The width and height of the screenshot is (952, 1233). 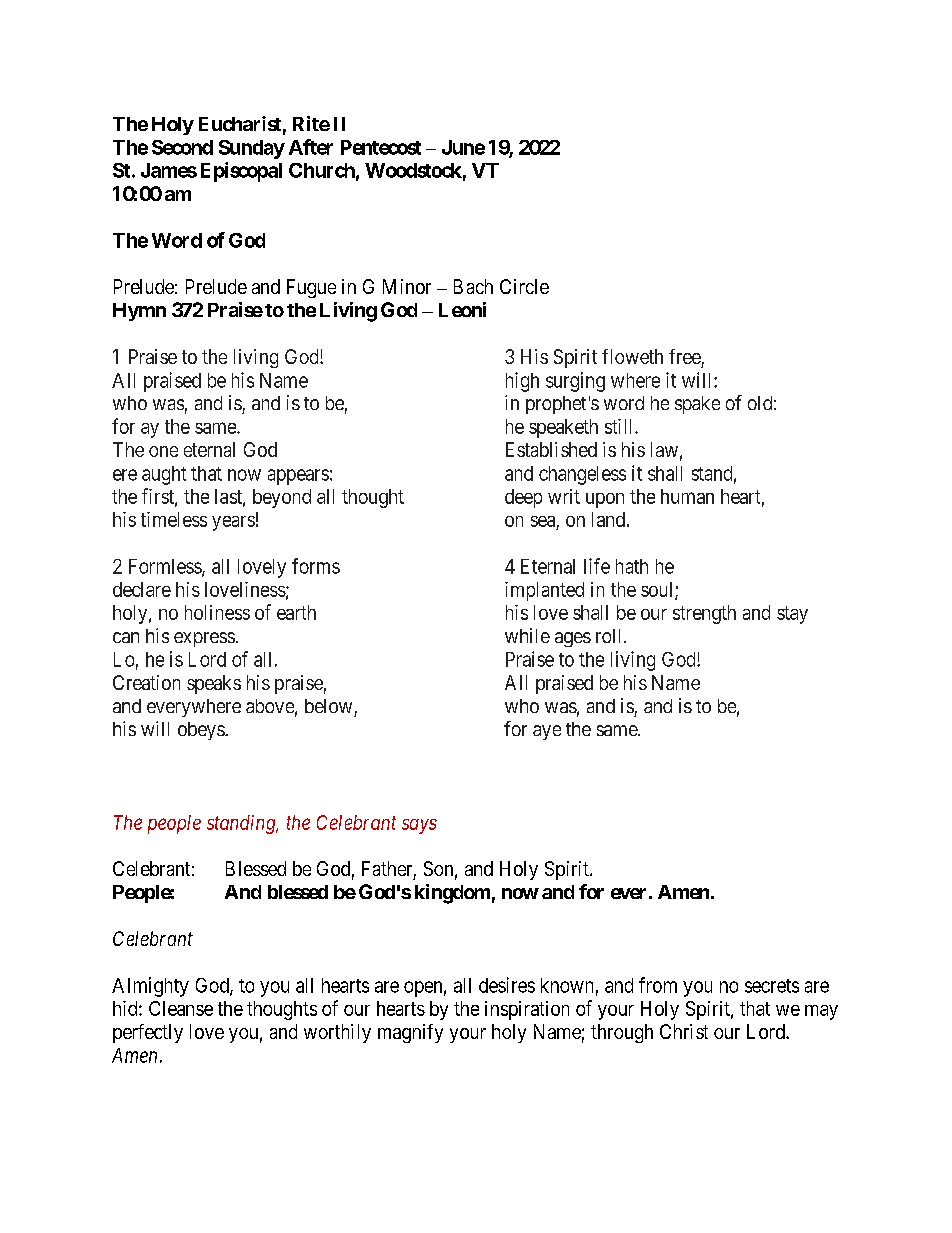 What do you see at coordinates (202, 731) in the screenshot?
I see `obeys` at bounding box center [202, 731].
